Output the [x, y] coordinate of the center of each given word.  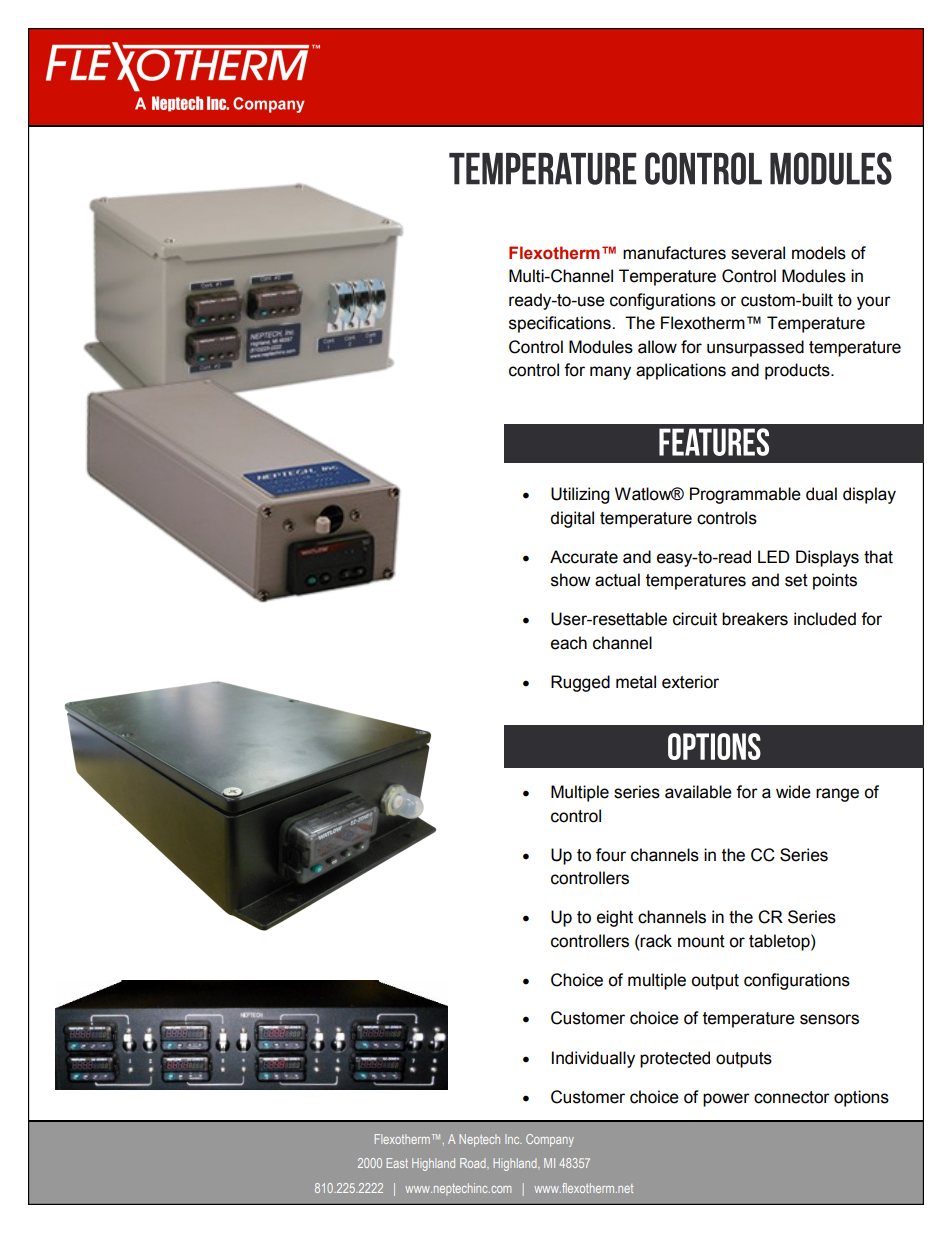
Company [550, 1140]
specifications [561, 324]
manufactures [674, 253]
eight [615, 918]
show [571, 580]
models [819, 253]
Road [474, 1163]
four [611, 855]
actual [617, 580]
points [835, 581]
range [837, 795]
